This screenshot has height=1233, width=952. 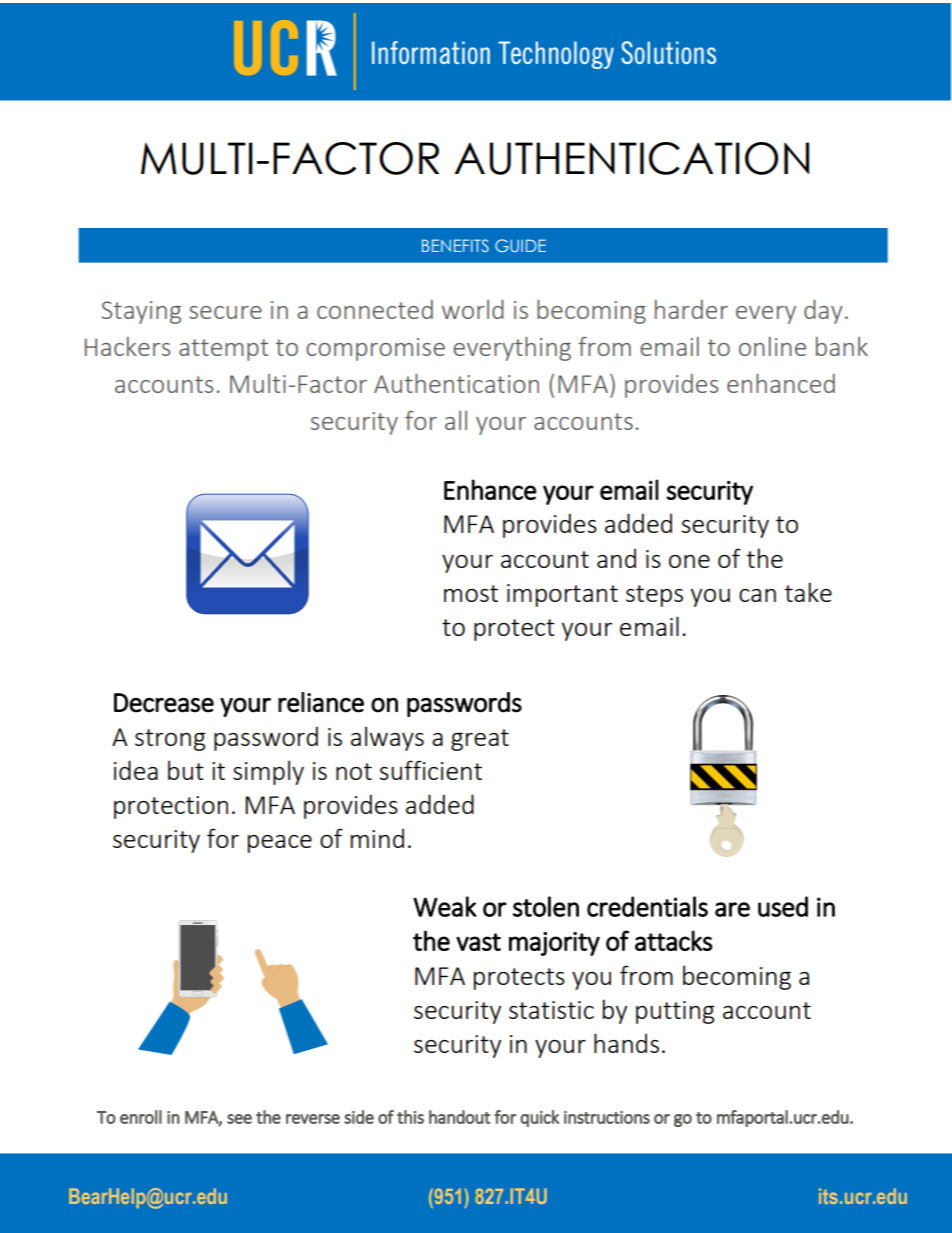 What do you see at coordinates (691, 309) in the screenshot?
I see `harder` at bounding box center [691, 309].
